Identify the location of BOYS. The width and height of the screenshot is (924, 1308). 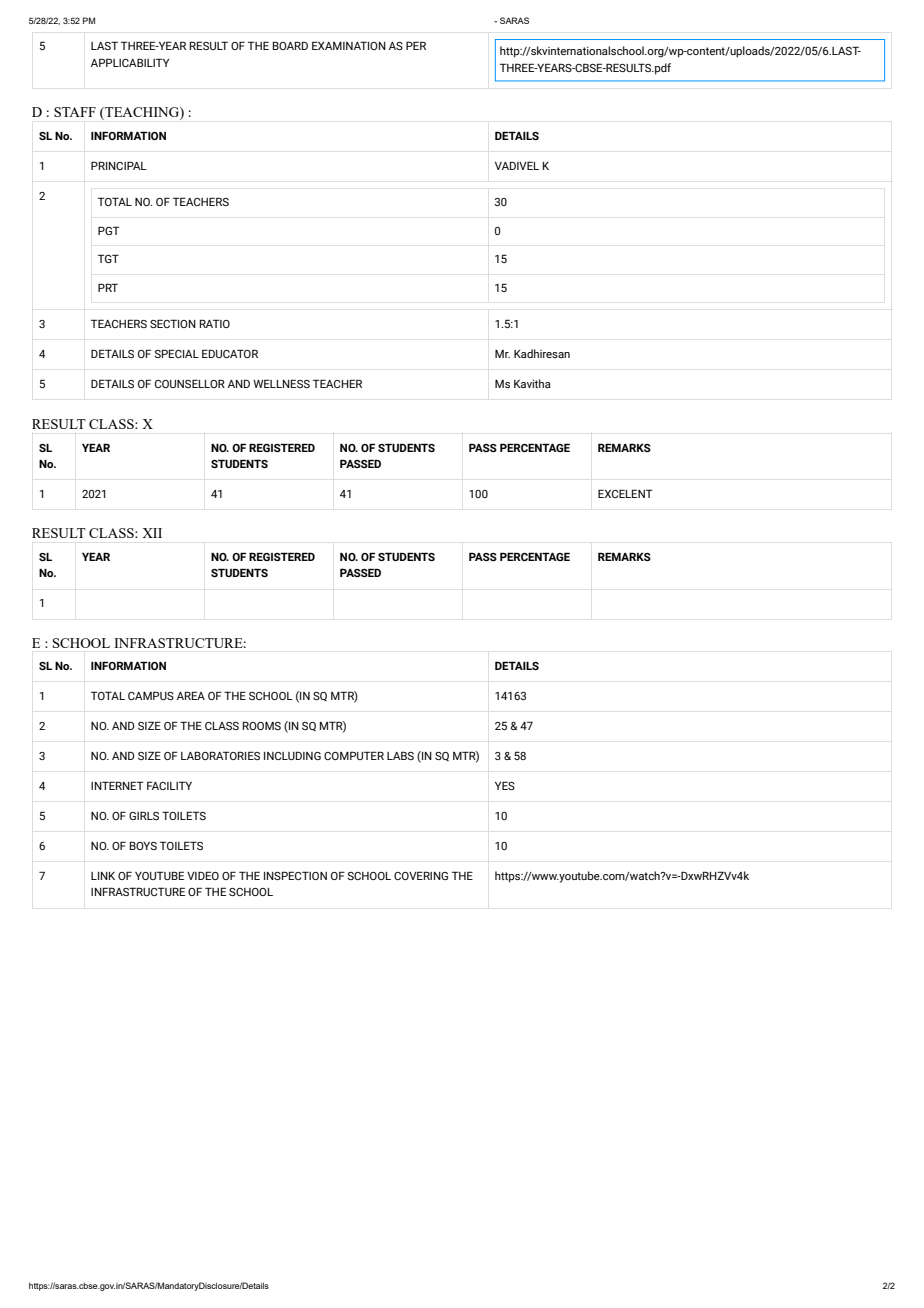
(143, 845).
